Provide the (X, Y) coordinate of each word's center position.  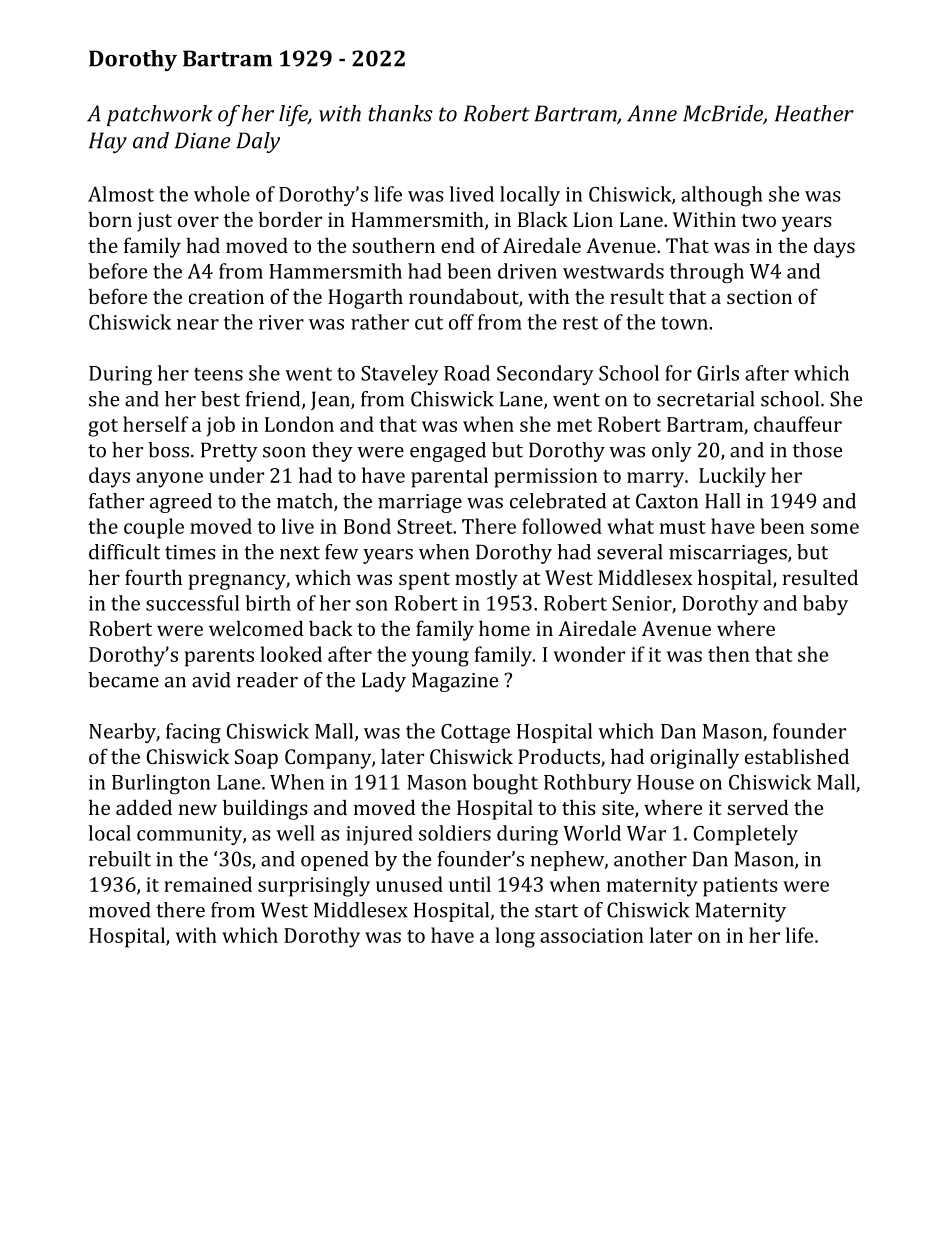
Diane (203, 140)
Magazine (455, 682)
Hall (723, 501)
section (759, 296)
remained (208, 884)
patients (740, 887)
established (797, 756)
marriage (420, 503)
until (470, 884)
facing (193, 733)
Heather (814, 113)
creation (226, 296)
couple (154, 528)
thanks (401, 113)
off (461, 322)
